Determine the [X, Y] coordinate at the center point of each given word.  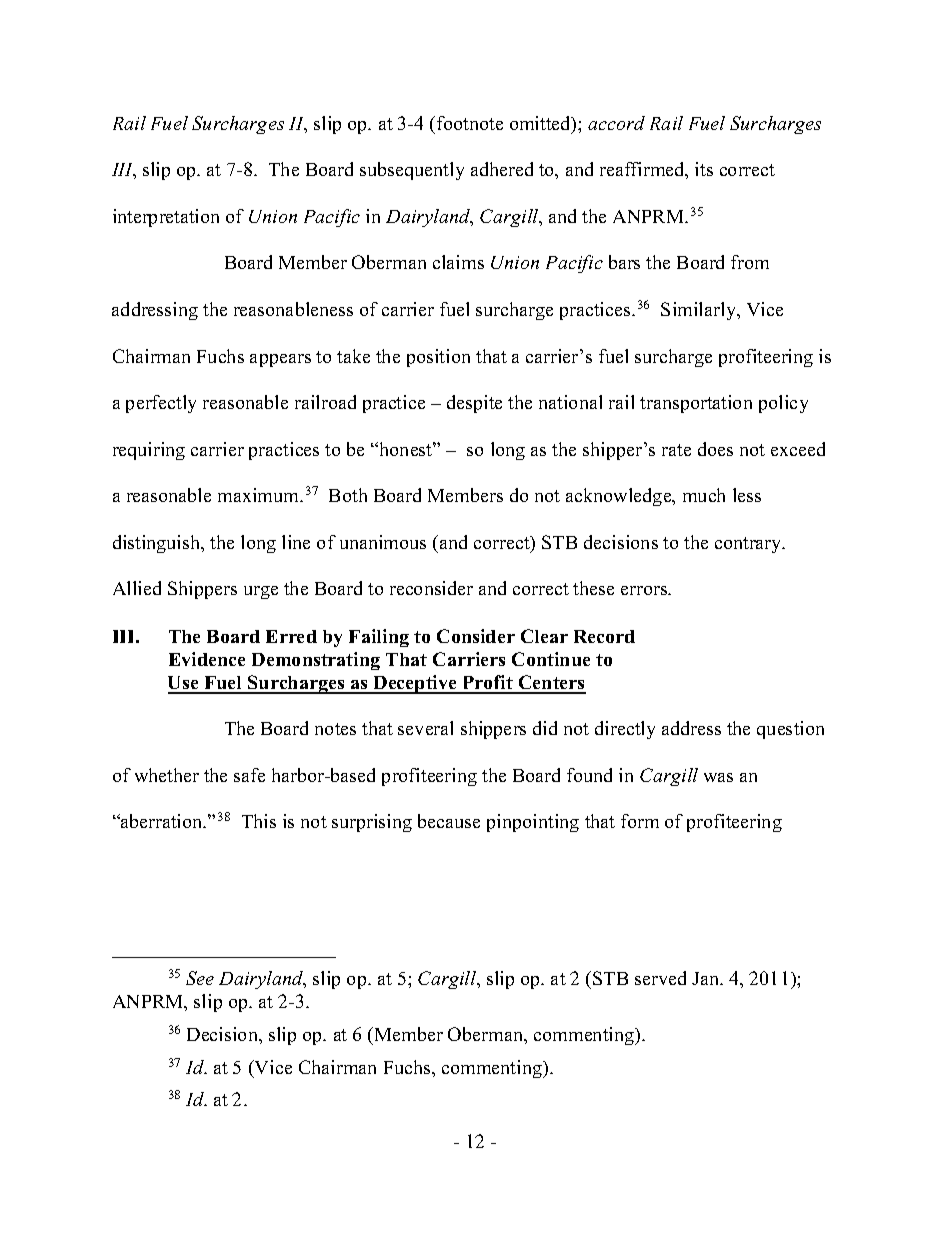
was [718, 777]
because [449, 821]
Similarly [700, 311]
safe [249, 775]
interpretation [166, 218]
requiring [149, 451]
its [704, 169]
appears [280, 360]
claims [458, 262]
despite [474, 404]
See [200, 978]
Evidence [207, 659]
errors [645, 590]
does [715, 449]
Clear [544, 636]
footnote [470, 123]
